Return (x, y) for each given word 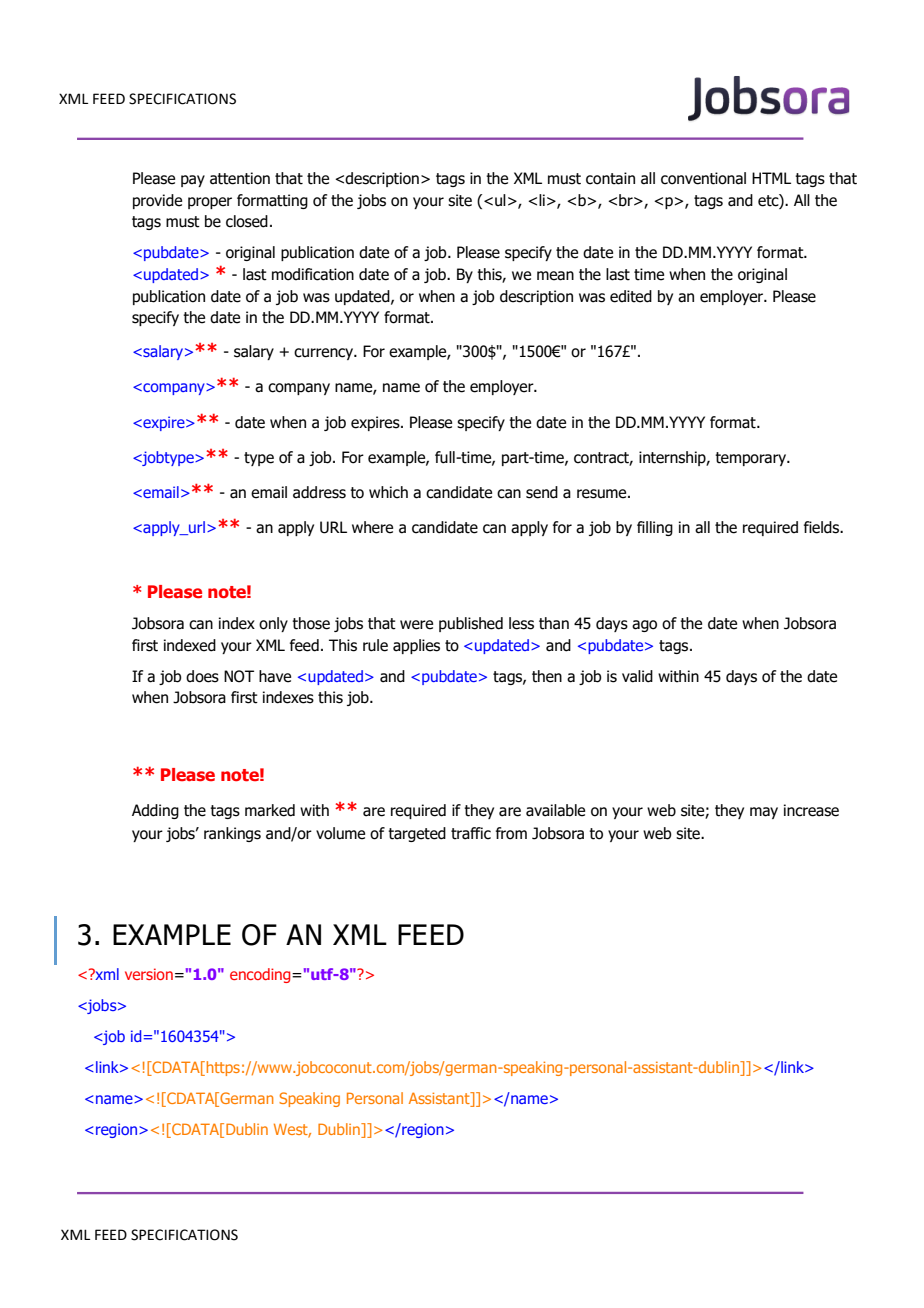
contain (610, 178)
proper (210, 203)
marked (270, 810)
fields (823, 527)
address (319, 492)
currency (324, 354)
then (547, 676)
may (764, 813)
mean (555, 276)
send (542, 492)
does (202, 676)
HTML (771, 178)
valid (637, 676)
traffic (471, 833)
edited (631, 296)
